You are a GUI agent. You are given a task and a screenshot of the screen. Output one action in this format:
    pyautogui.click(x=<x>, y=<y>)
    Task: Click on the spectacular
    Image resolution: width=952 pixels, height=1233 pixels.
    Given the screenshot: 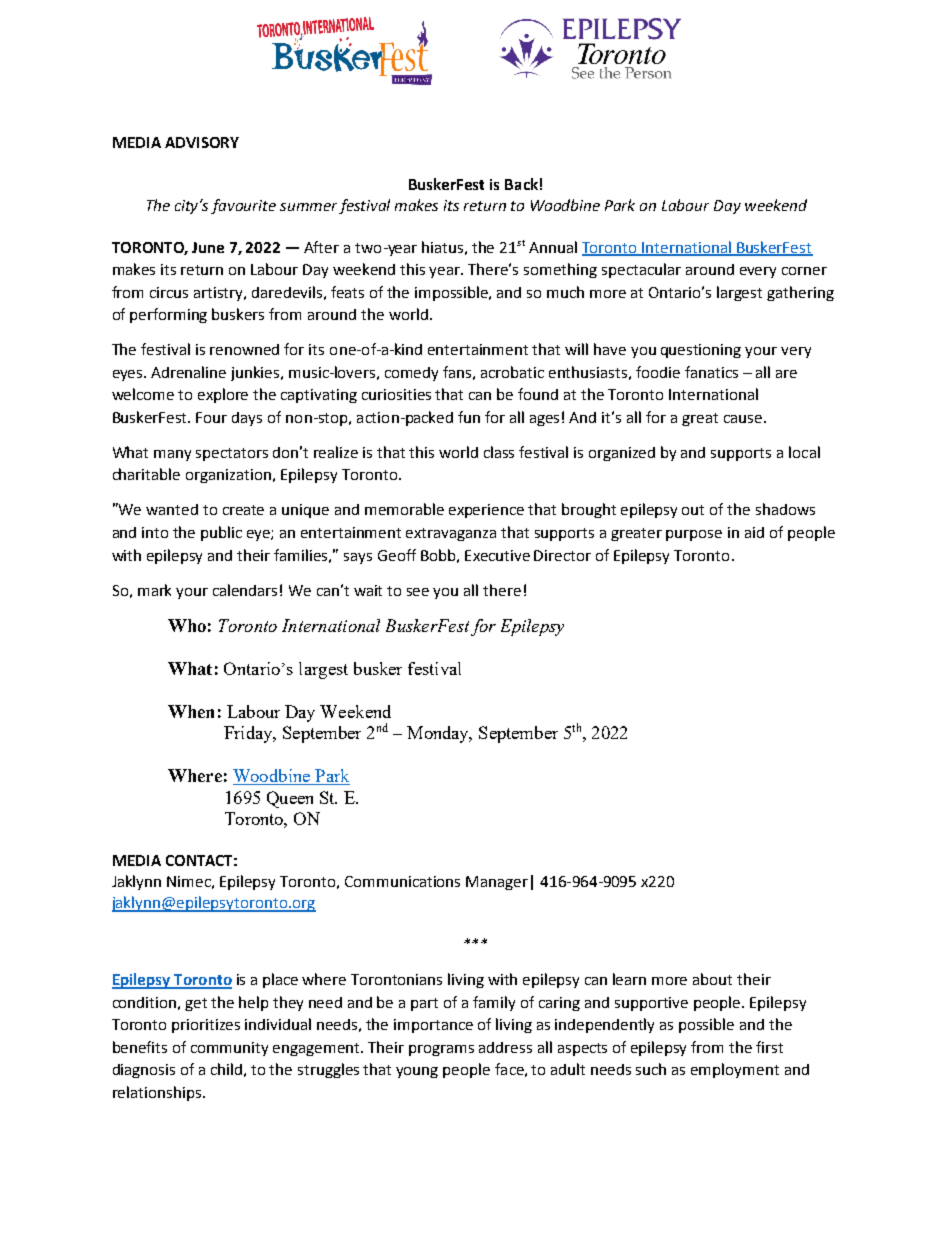 What is the action you would take?
    pyautogui.click(x=641, y=270)
